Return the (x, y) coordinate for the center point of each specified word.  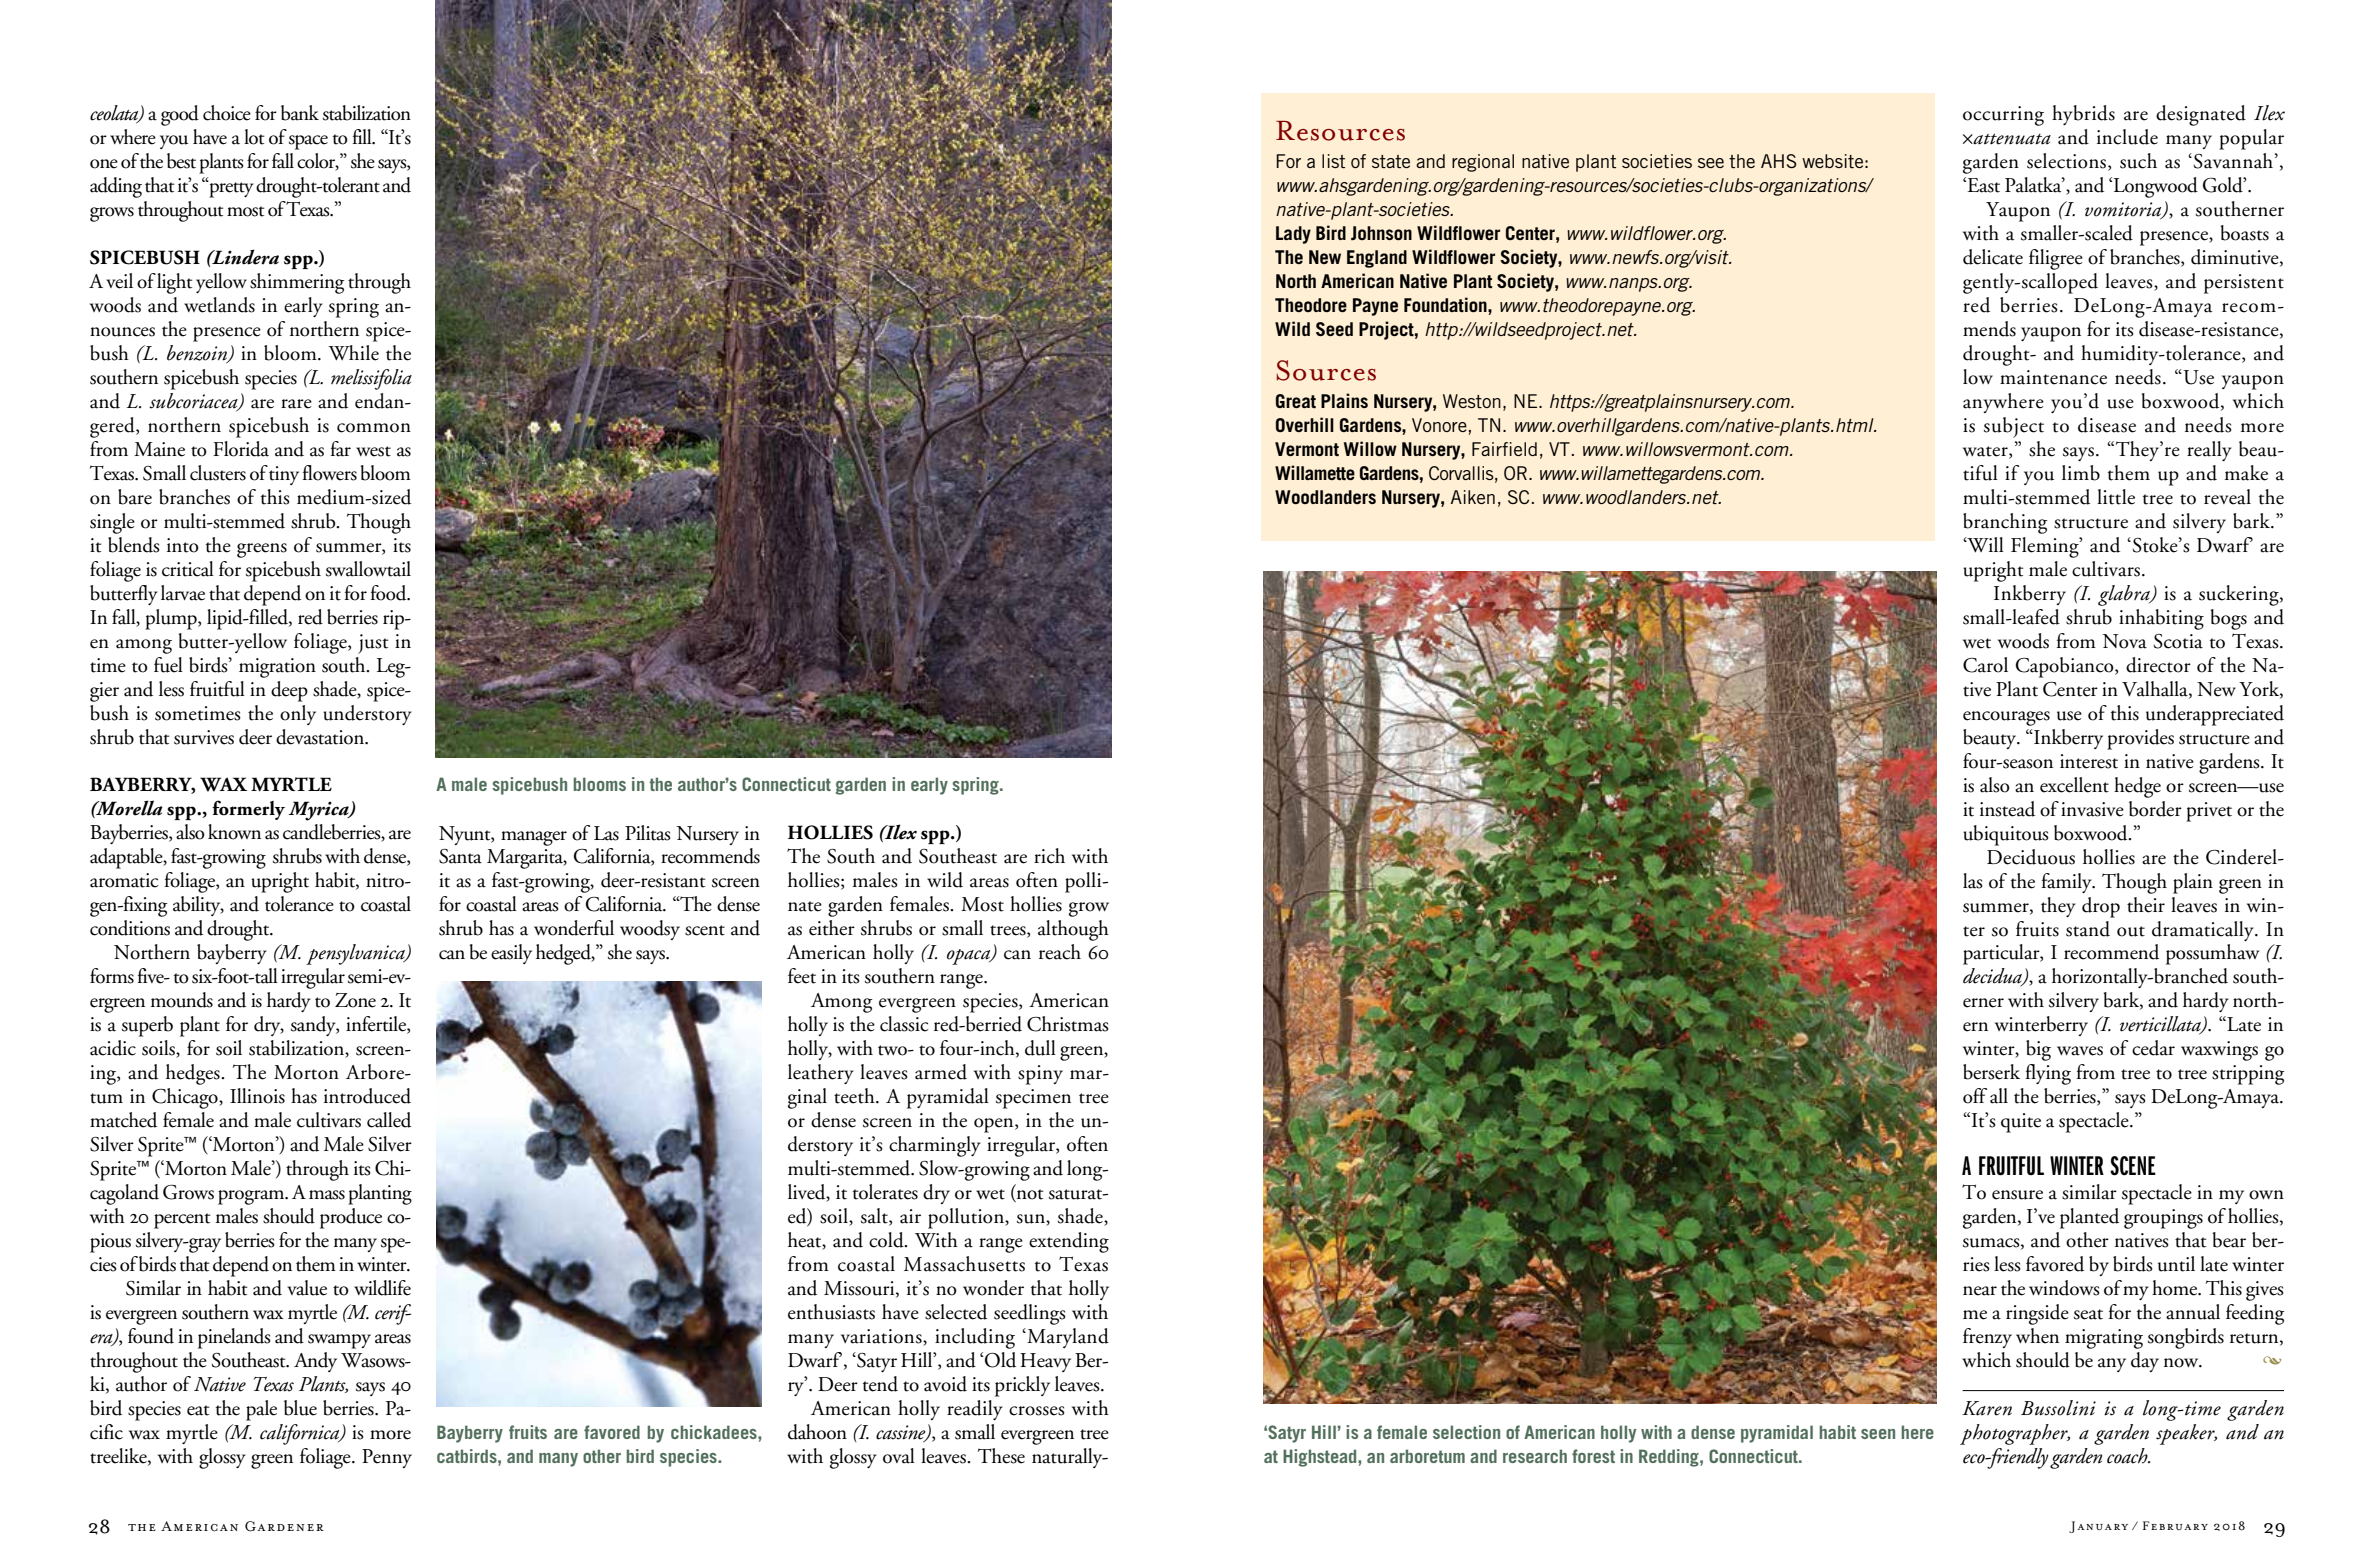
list (1333, 161)
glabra (2125, 595)
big (2038, 1050)
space (308, 142)
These (1001, 1456)
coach (2128, 1456)
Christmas (1068, 1024)
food (389, 593)
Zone (355, 1000)
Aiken (1473, 497)
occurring (2003, 116)
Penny (387, 1458)
